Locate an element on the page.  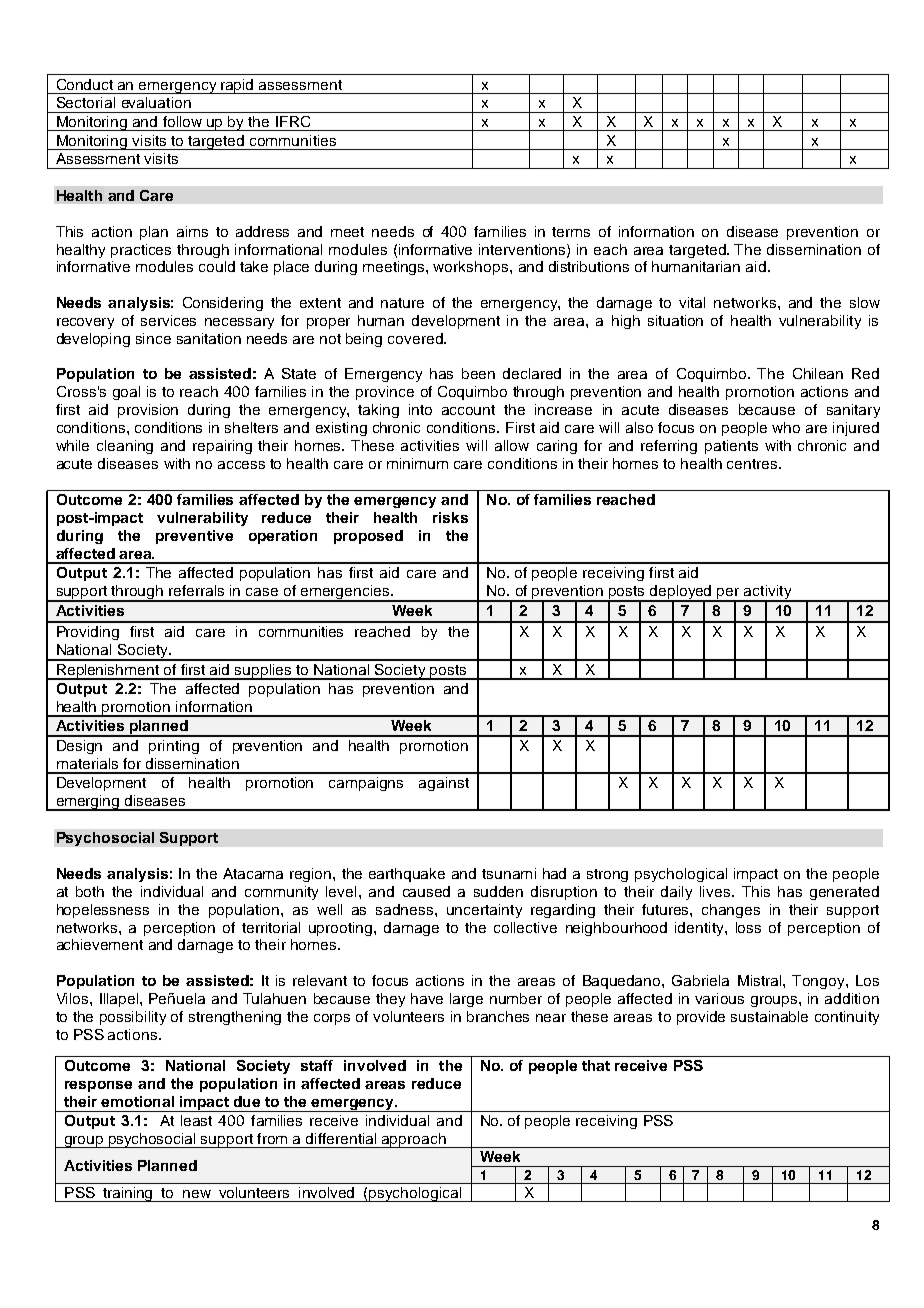
centres is located at coordinates (753, 464).
